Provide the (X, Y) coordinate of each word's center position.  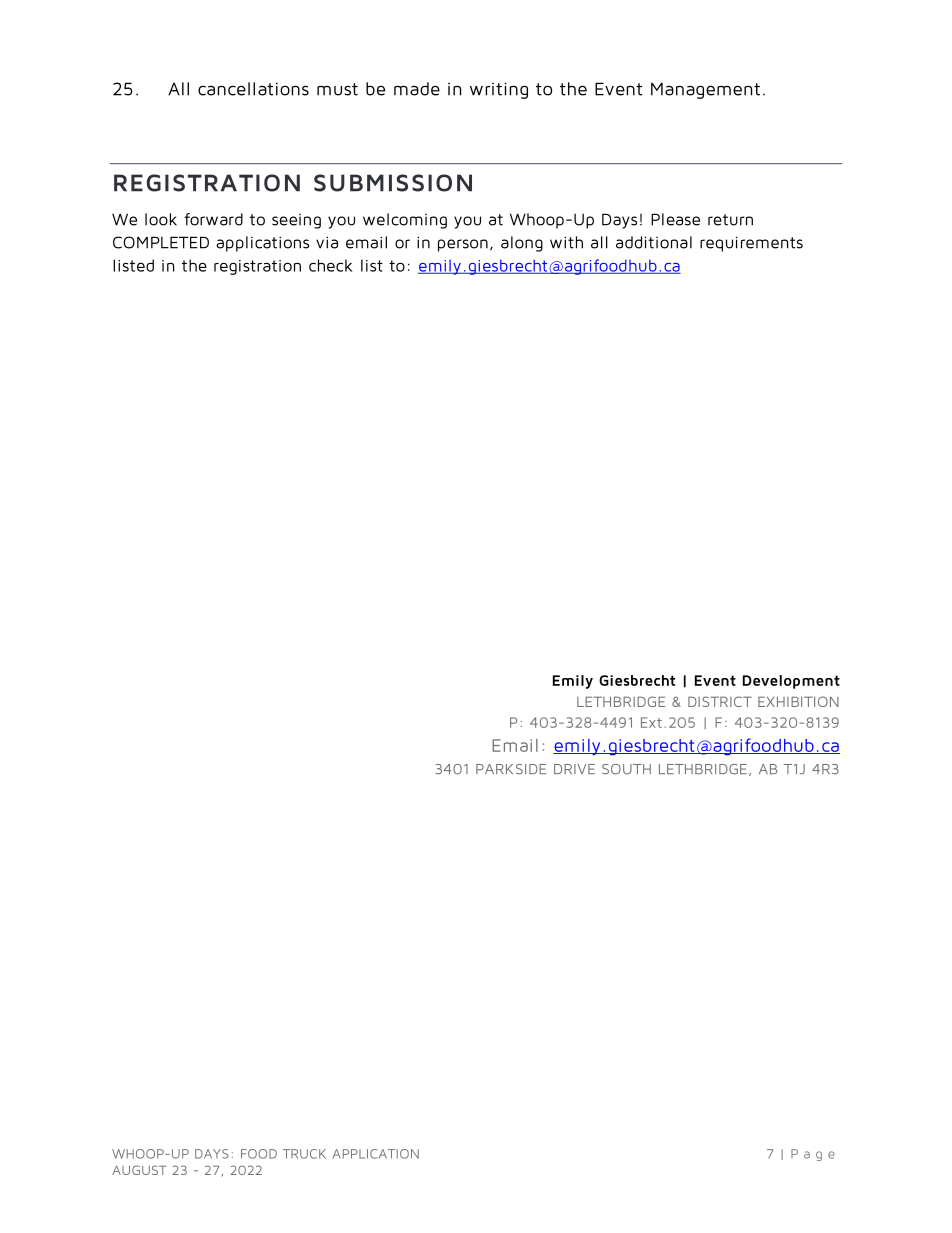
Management (705, 90)
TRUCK (304, 1154)
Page (813, 1155)
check (330, 265)
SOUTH (626, 769)
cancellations (253, 89)
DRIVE (574, 769)
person (463, 245)
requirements (751, 244)
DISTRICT (720, 701)
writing (499, 90)
